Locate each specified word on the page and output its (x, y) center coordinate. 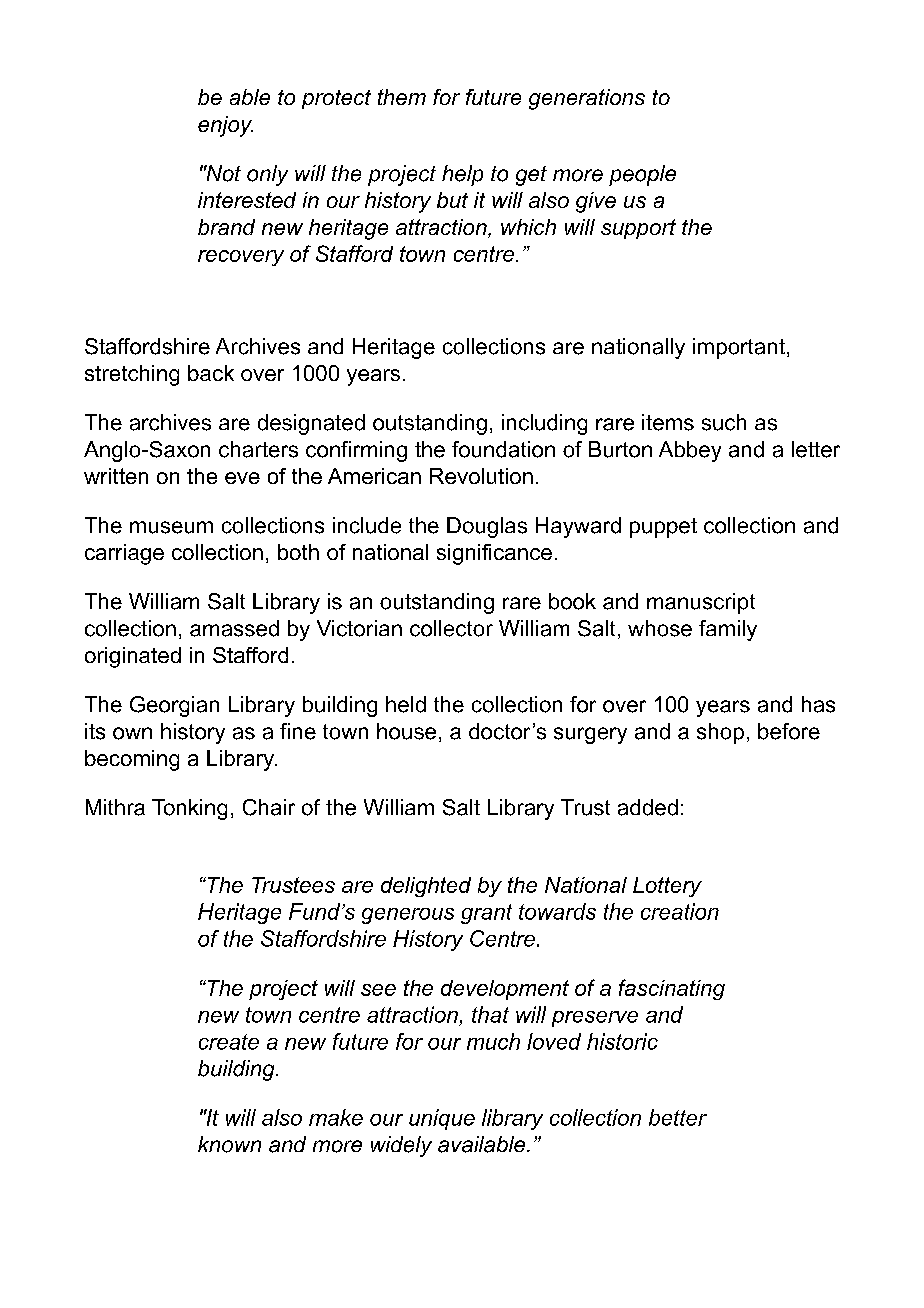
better (678, 1117)
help (462, 175)
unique (442, 1119)
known (229, 1144)
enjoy (225, 126)
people (642, 175)
